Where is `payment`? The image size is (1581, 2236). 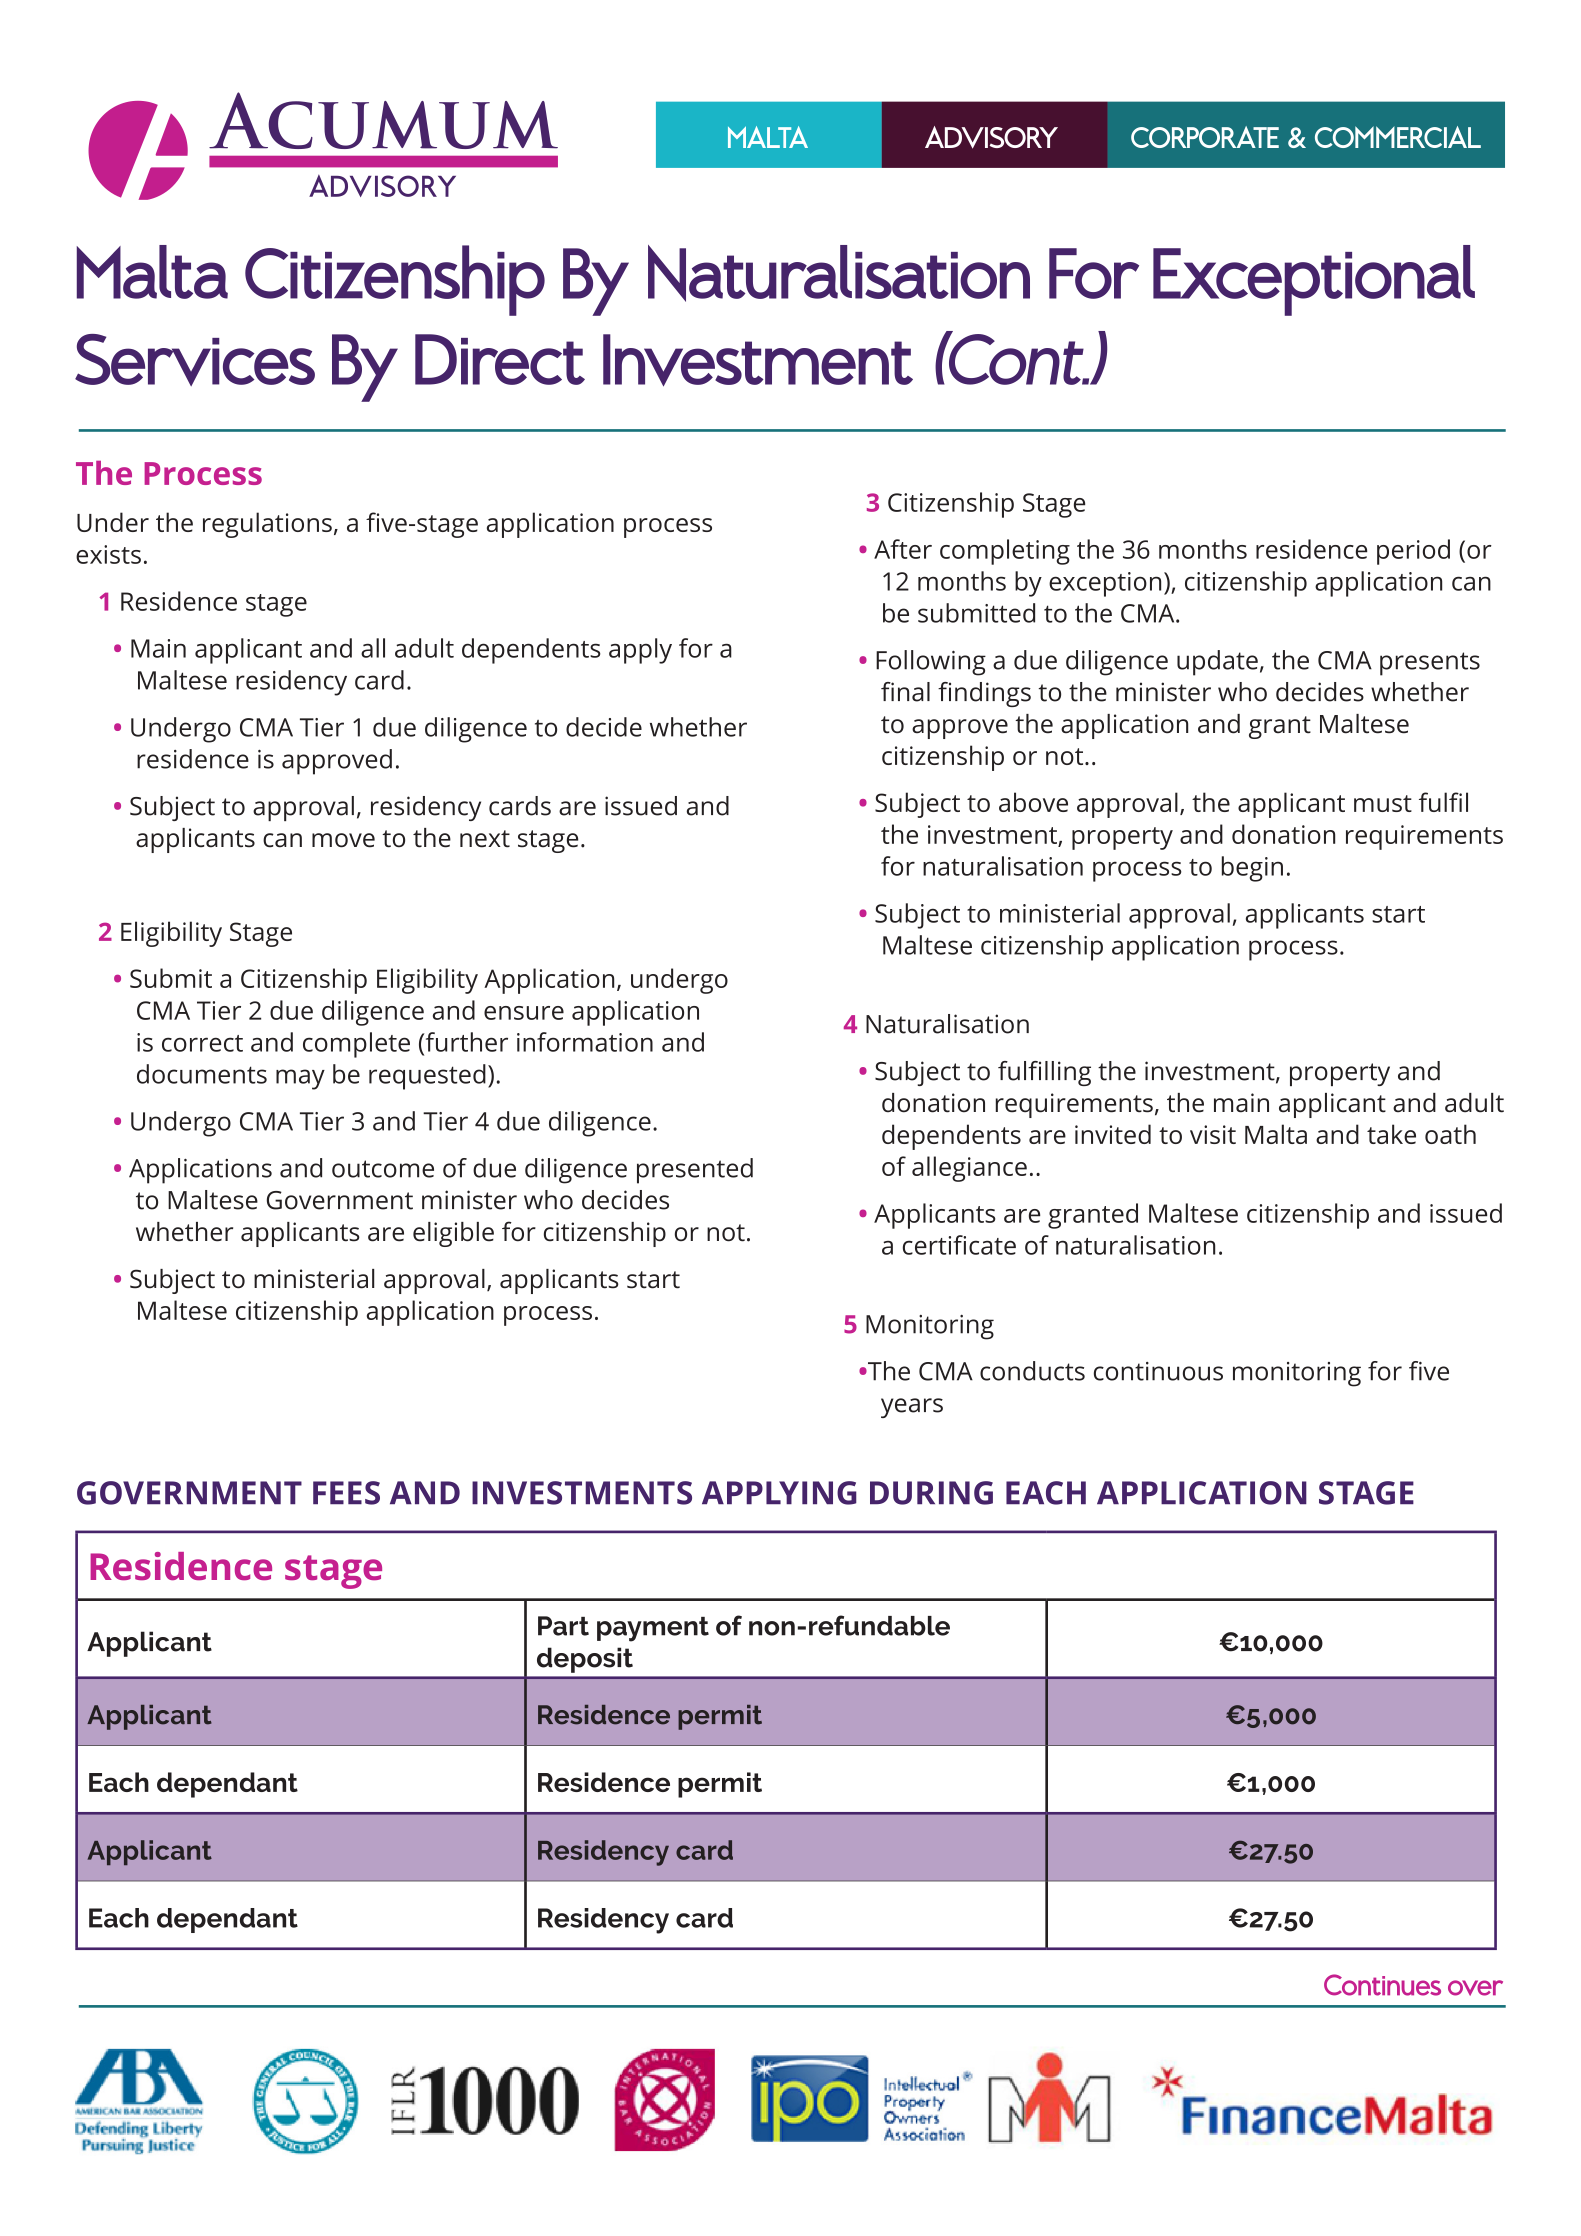
payment is located at coordinates (653, 1629).
